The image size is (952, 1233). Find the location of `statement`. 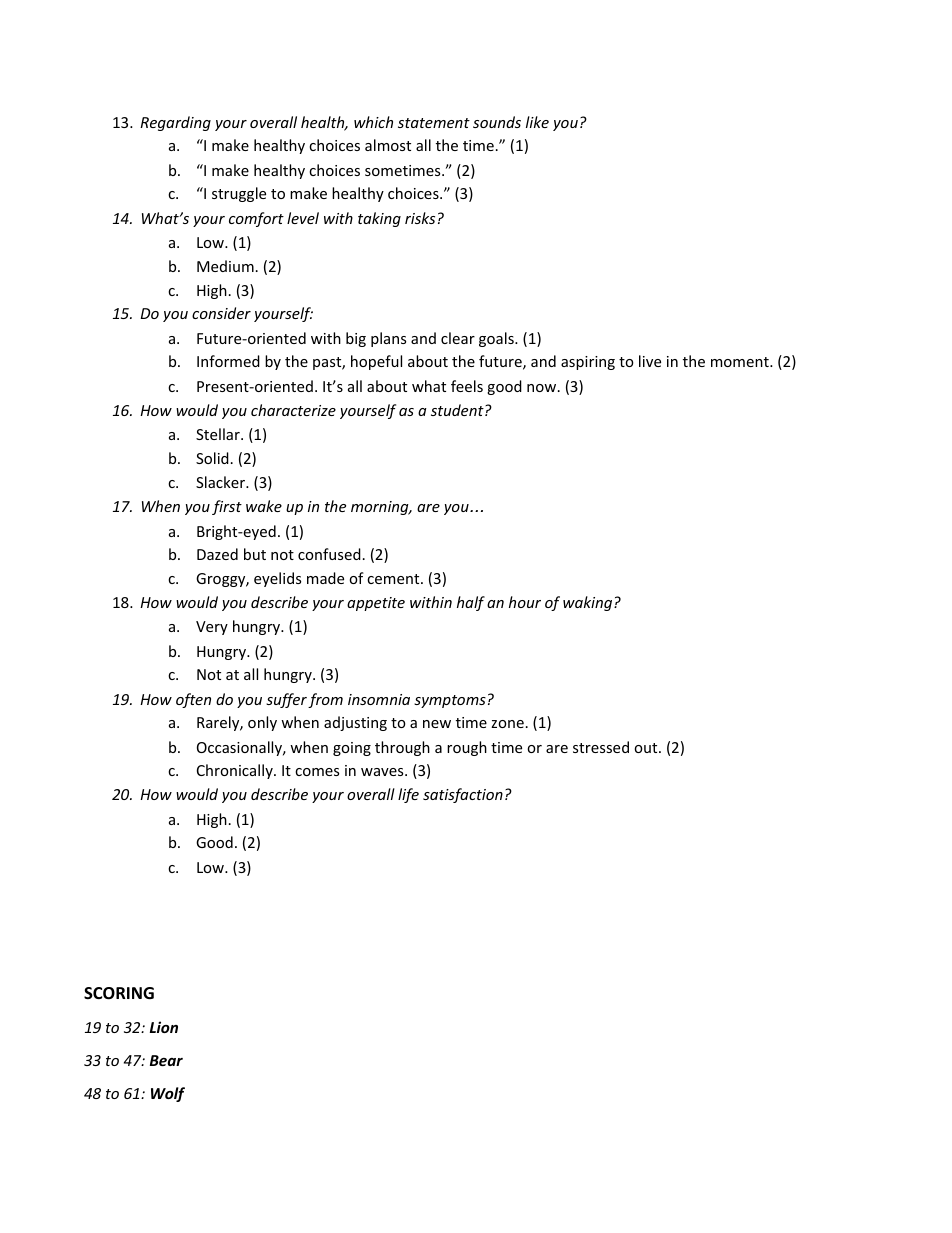

statement is located at coordinates (434, 123).
